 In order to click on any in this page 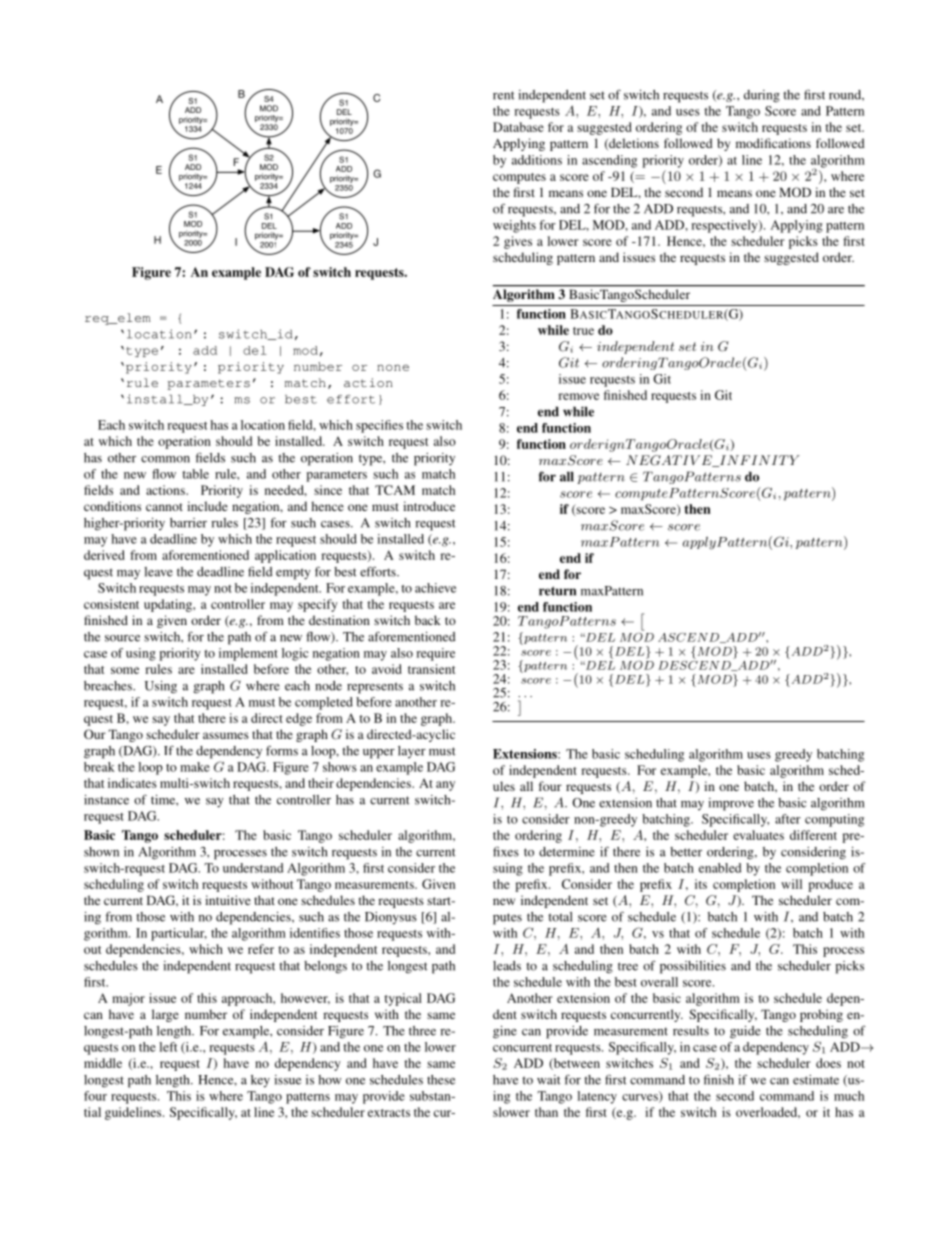, I will do `click(445, 786)`.
